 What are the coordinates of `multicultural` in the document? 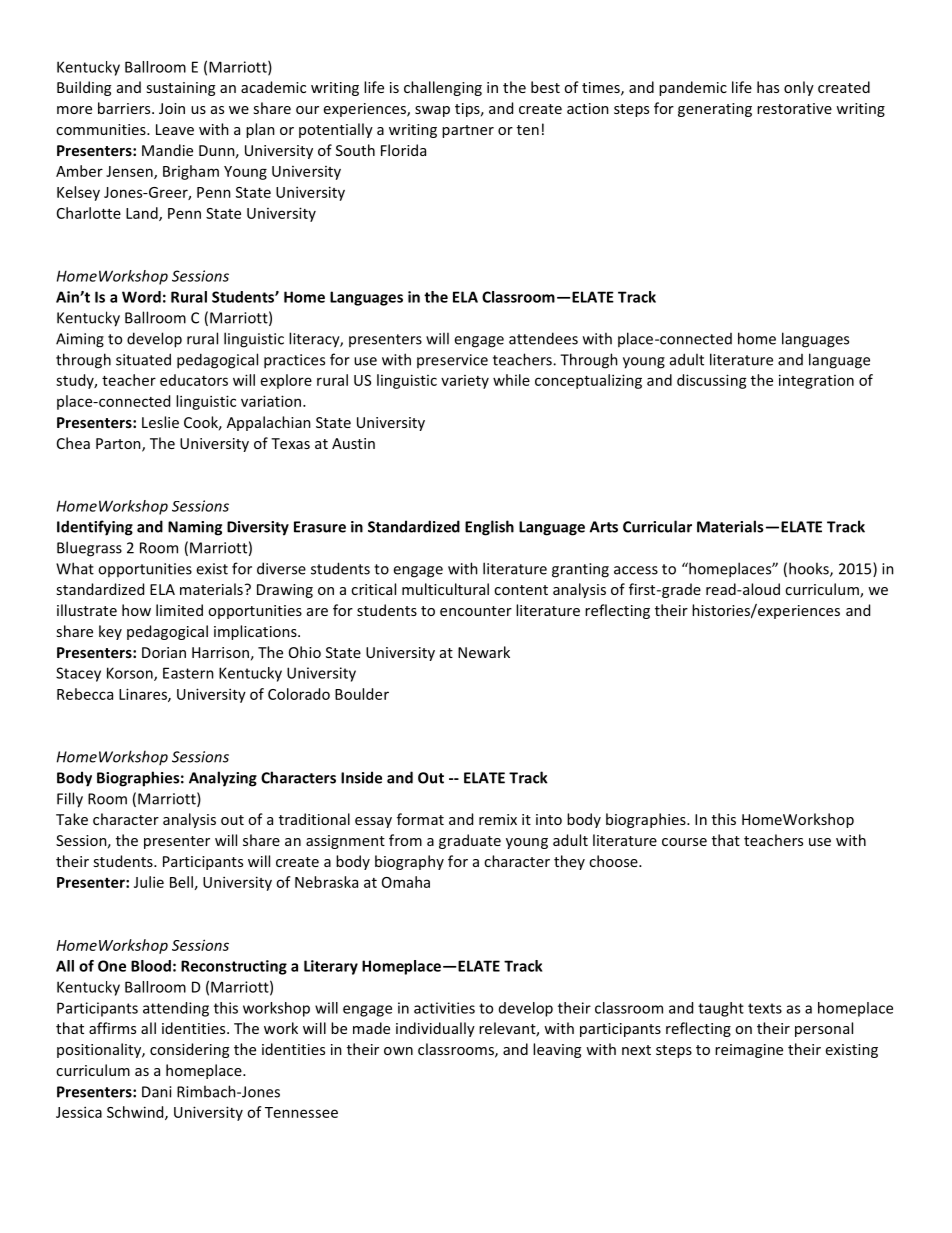 It's located at (445, 589).
